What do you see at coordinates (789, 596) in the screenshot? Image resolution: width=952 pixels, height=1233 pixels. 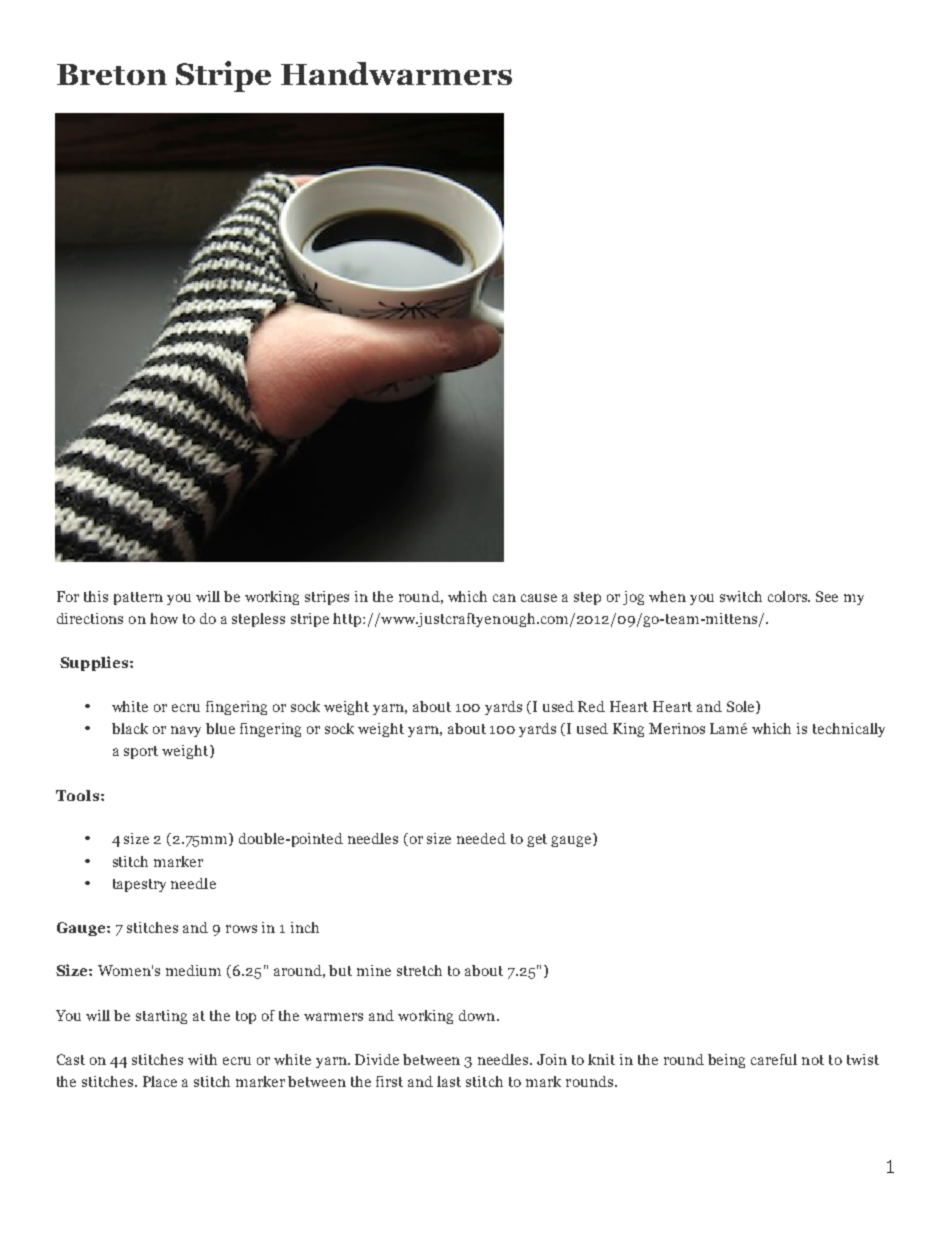 I see `colors` at bounding box center [789, 596].
